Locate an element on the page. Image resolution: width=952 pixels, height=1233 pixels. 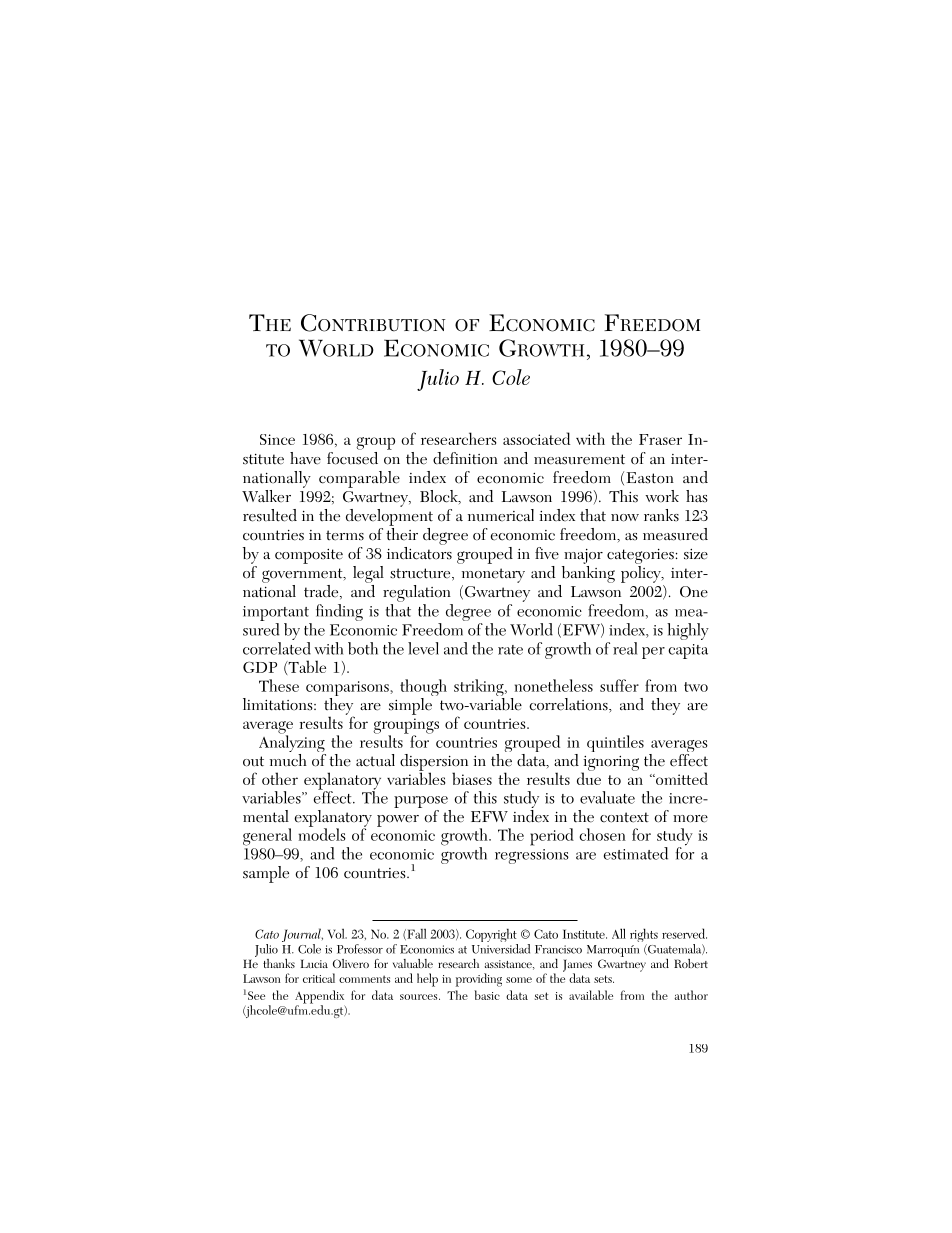
government is located at coordinates (303, 575).
